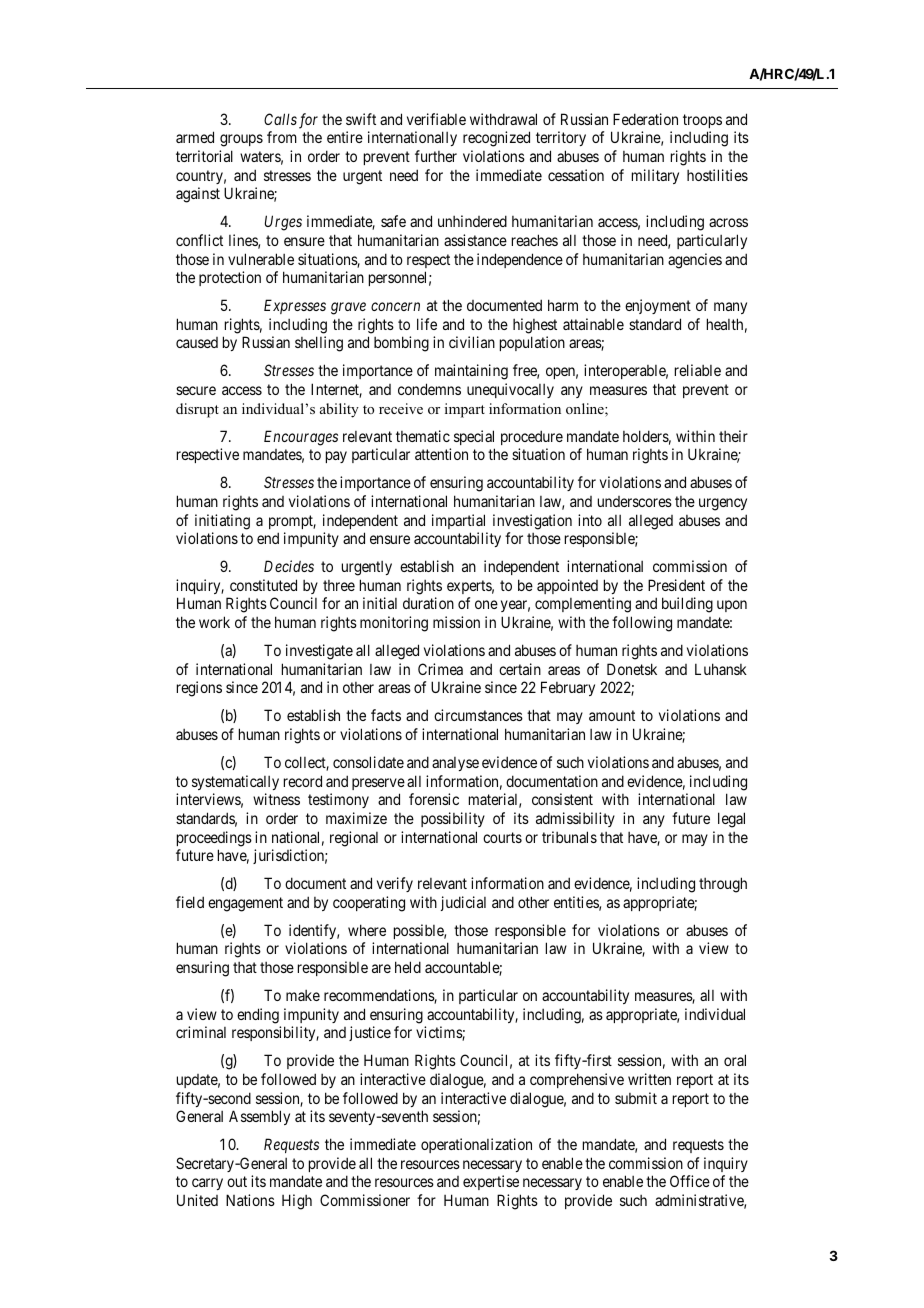 This screenshot has width=924, height=1308. I want to click on out, so click(237, 1182).
